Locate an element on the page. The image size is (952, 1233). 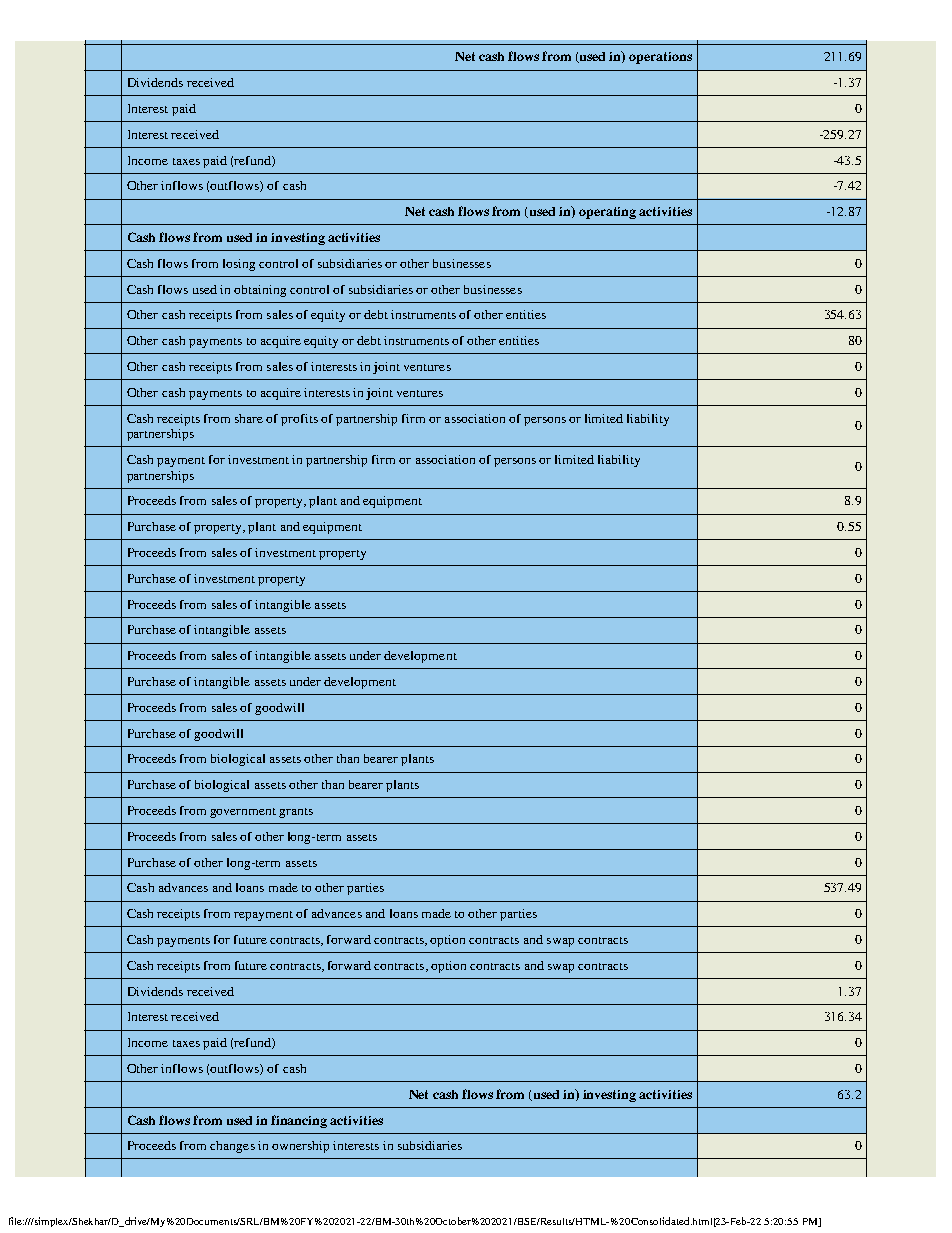
ownership is located at coordinates (300, 1147).
